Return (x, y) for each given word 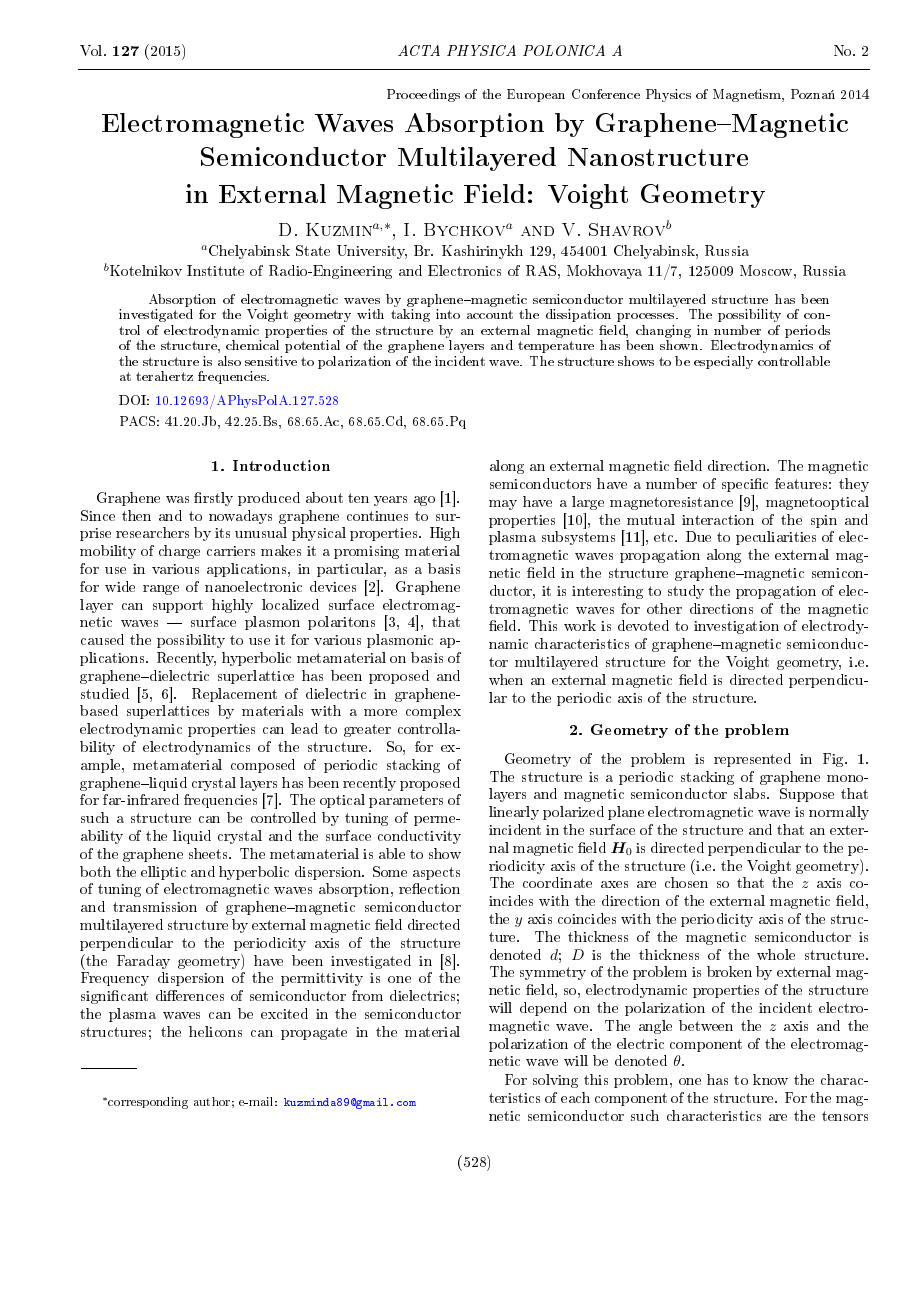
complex (433, 712)
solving (555, 1081)
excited (284, 1013)
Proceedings (423, 95)
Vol (92, 50)
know (770, 1079)
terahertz (164, 376)
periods (807, 331)
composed (263, 766)
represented (752, 760)
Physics (668, 95)
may (503, 505)
